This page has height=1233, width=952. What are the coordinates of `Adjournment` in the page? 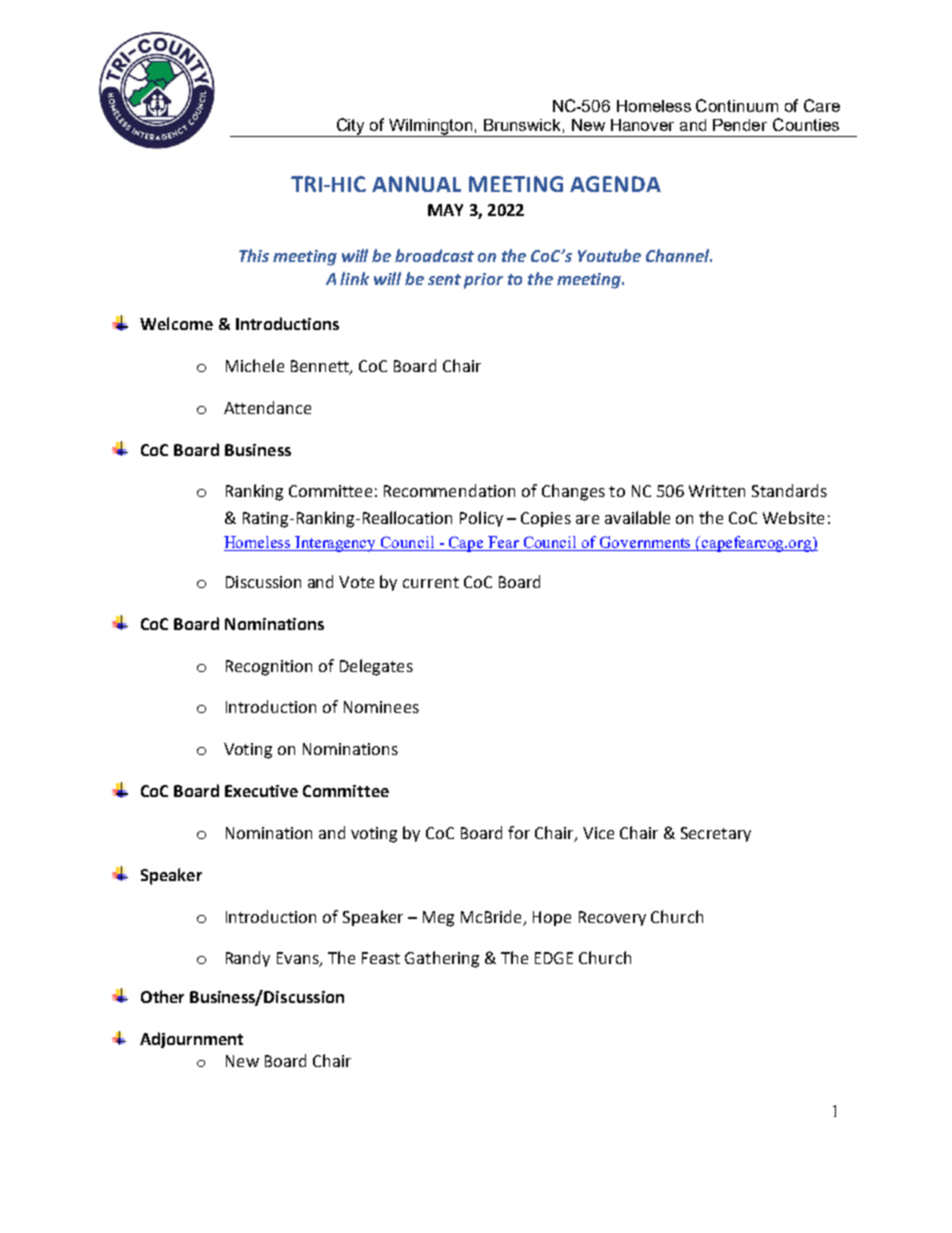 It's located at (191, 1040).
